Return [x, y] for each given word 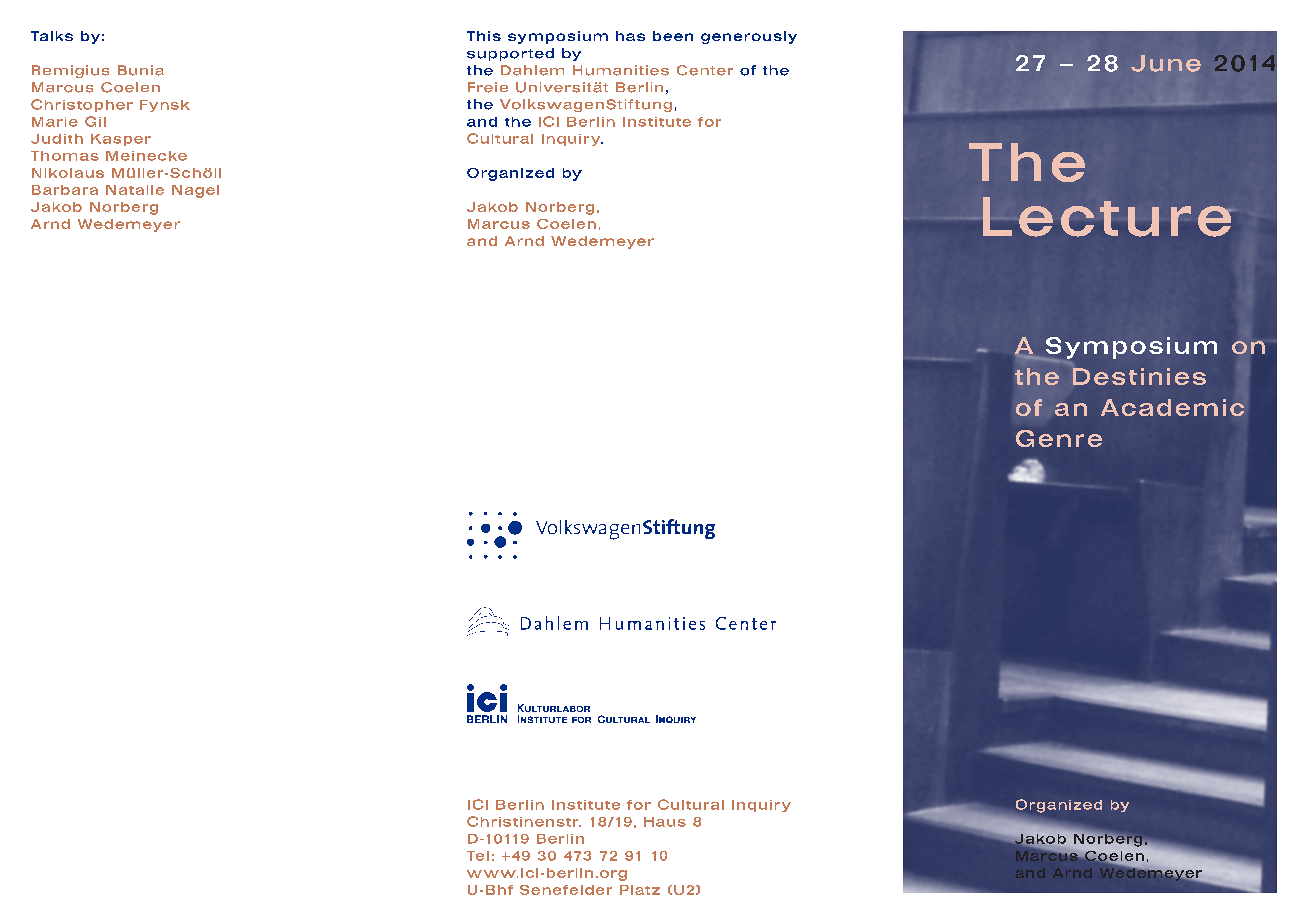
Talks [52, 36]
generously [749, 37]
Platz [640, 890]
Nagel [195, 191]
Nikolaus [68, 173]
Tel [478, 856]
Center [705, 70]
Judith [57, 139]
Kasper [121, 140]
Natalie [135, 190]
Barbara [65, 190]
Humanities [621, 70]
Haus [665, 822]
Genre [1059, 438]
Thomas [65, 156]
